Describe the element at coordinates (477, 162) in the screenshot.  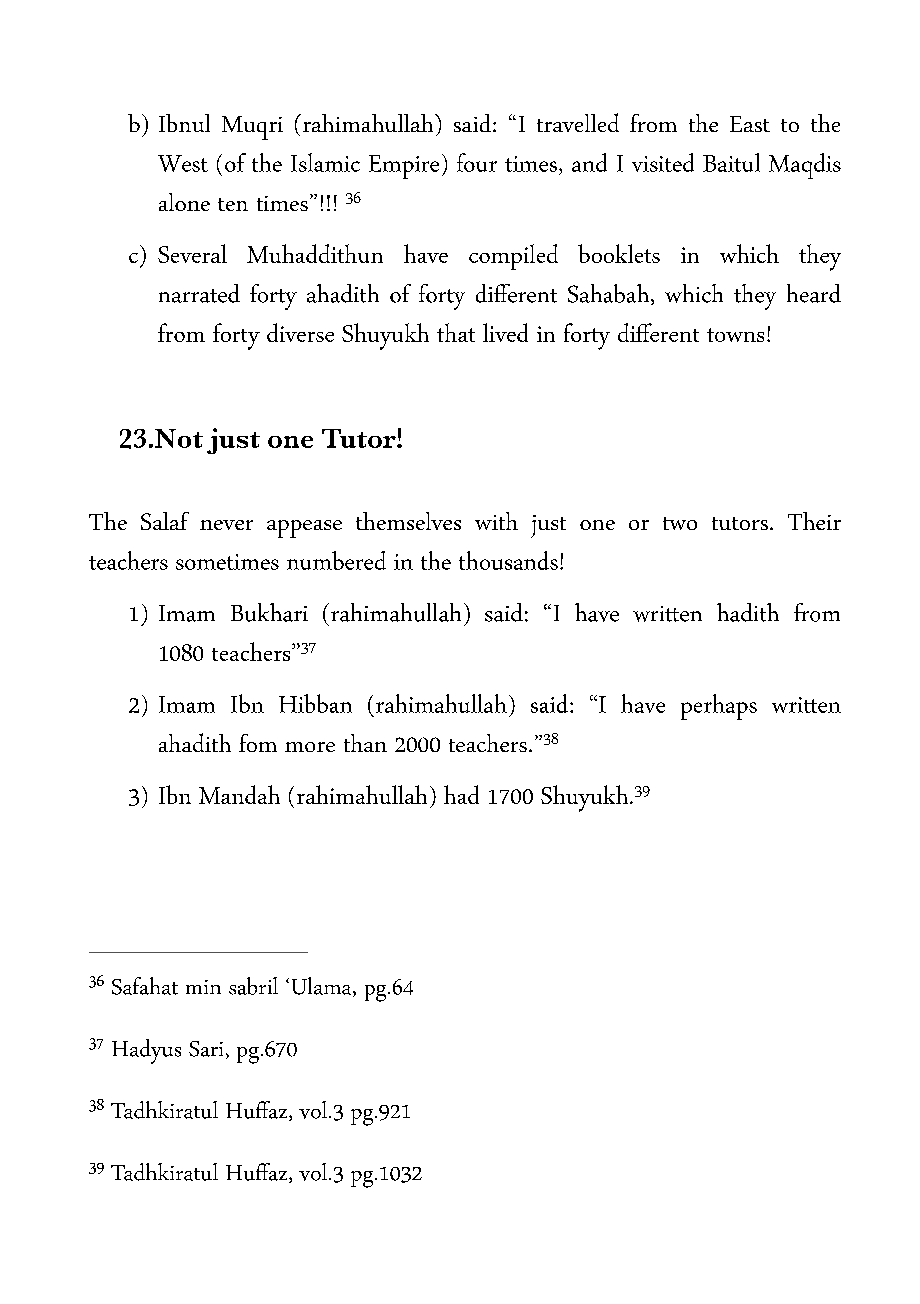
I see `four` at that location.
